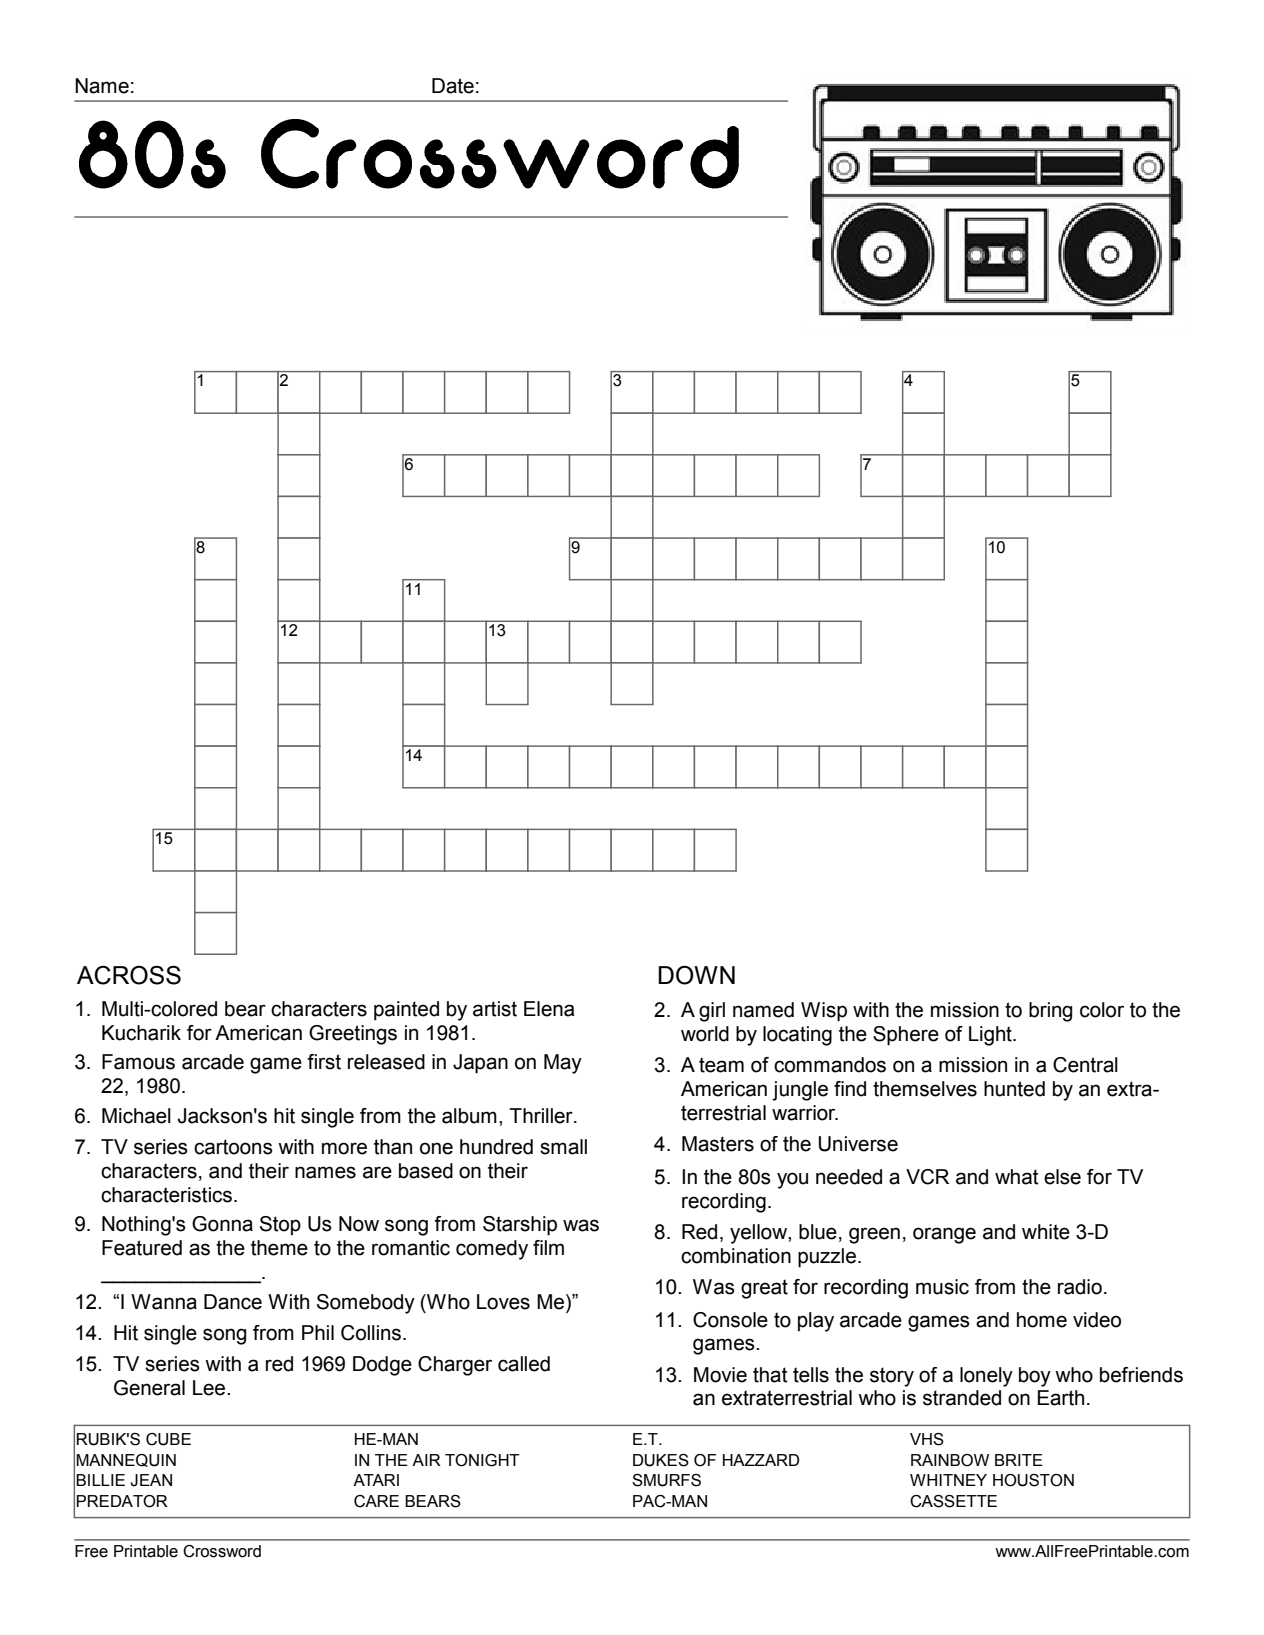 This screenshot has width=1264, height=1635. What do you see at coordinates (712, 1012) in the screenshot?
I see `girl` at bounding box center [712, 1012].
